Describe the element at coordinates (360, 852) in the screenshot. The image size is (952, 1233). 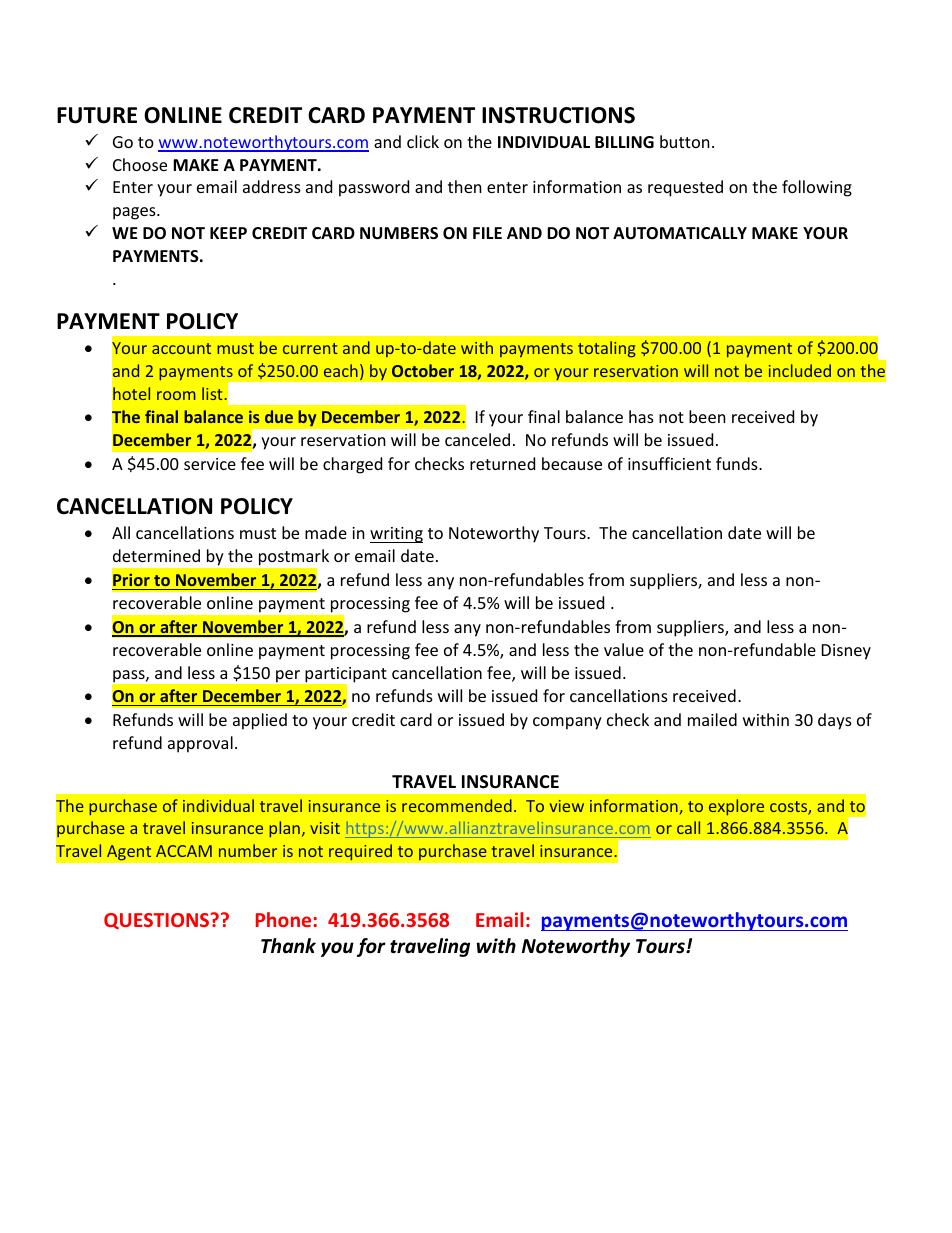
I see `required` at that location.
